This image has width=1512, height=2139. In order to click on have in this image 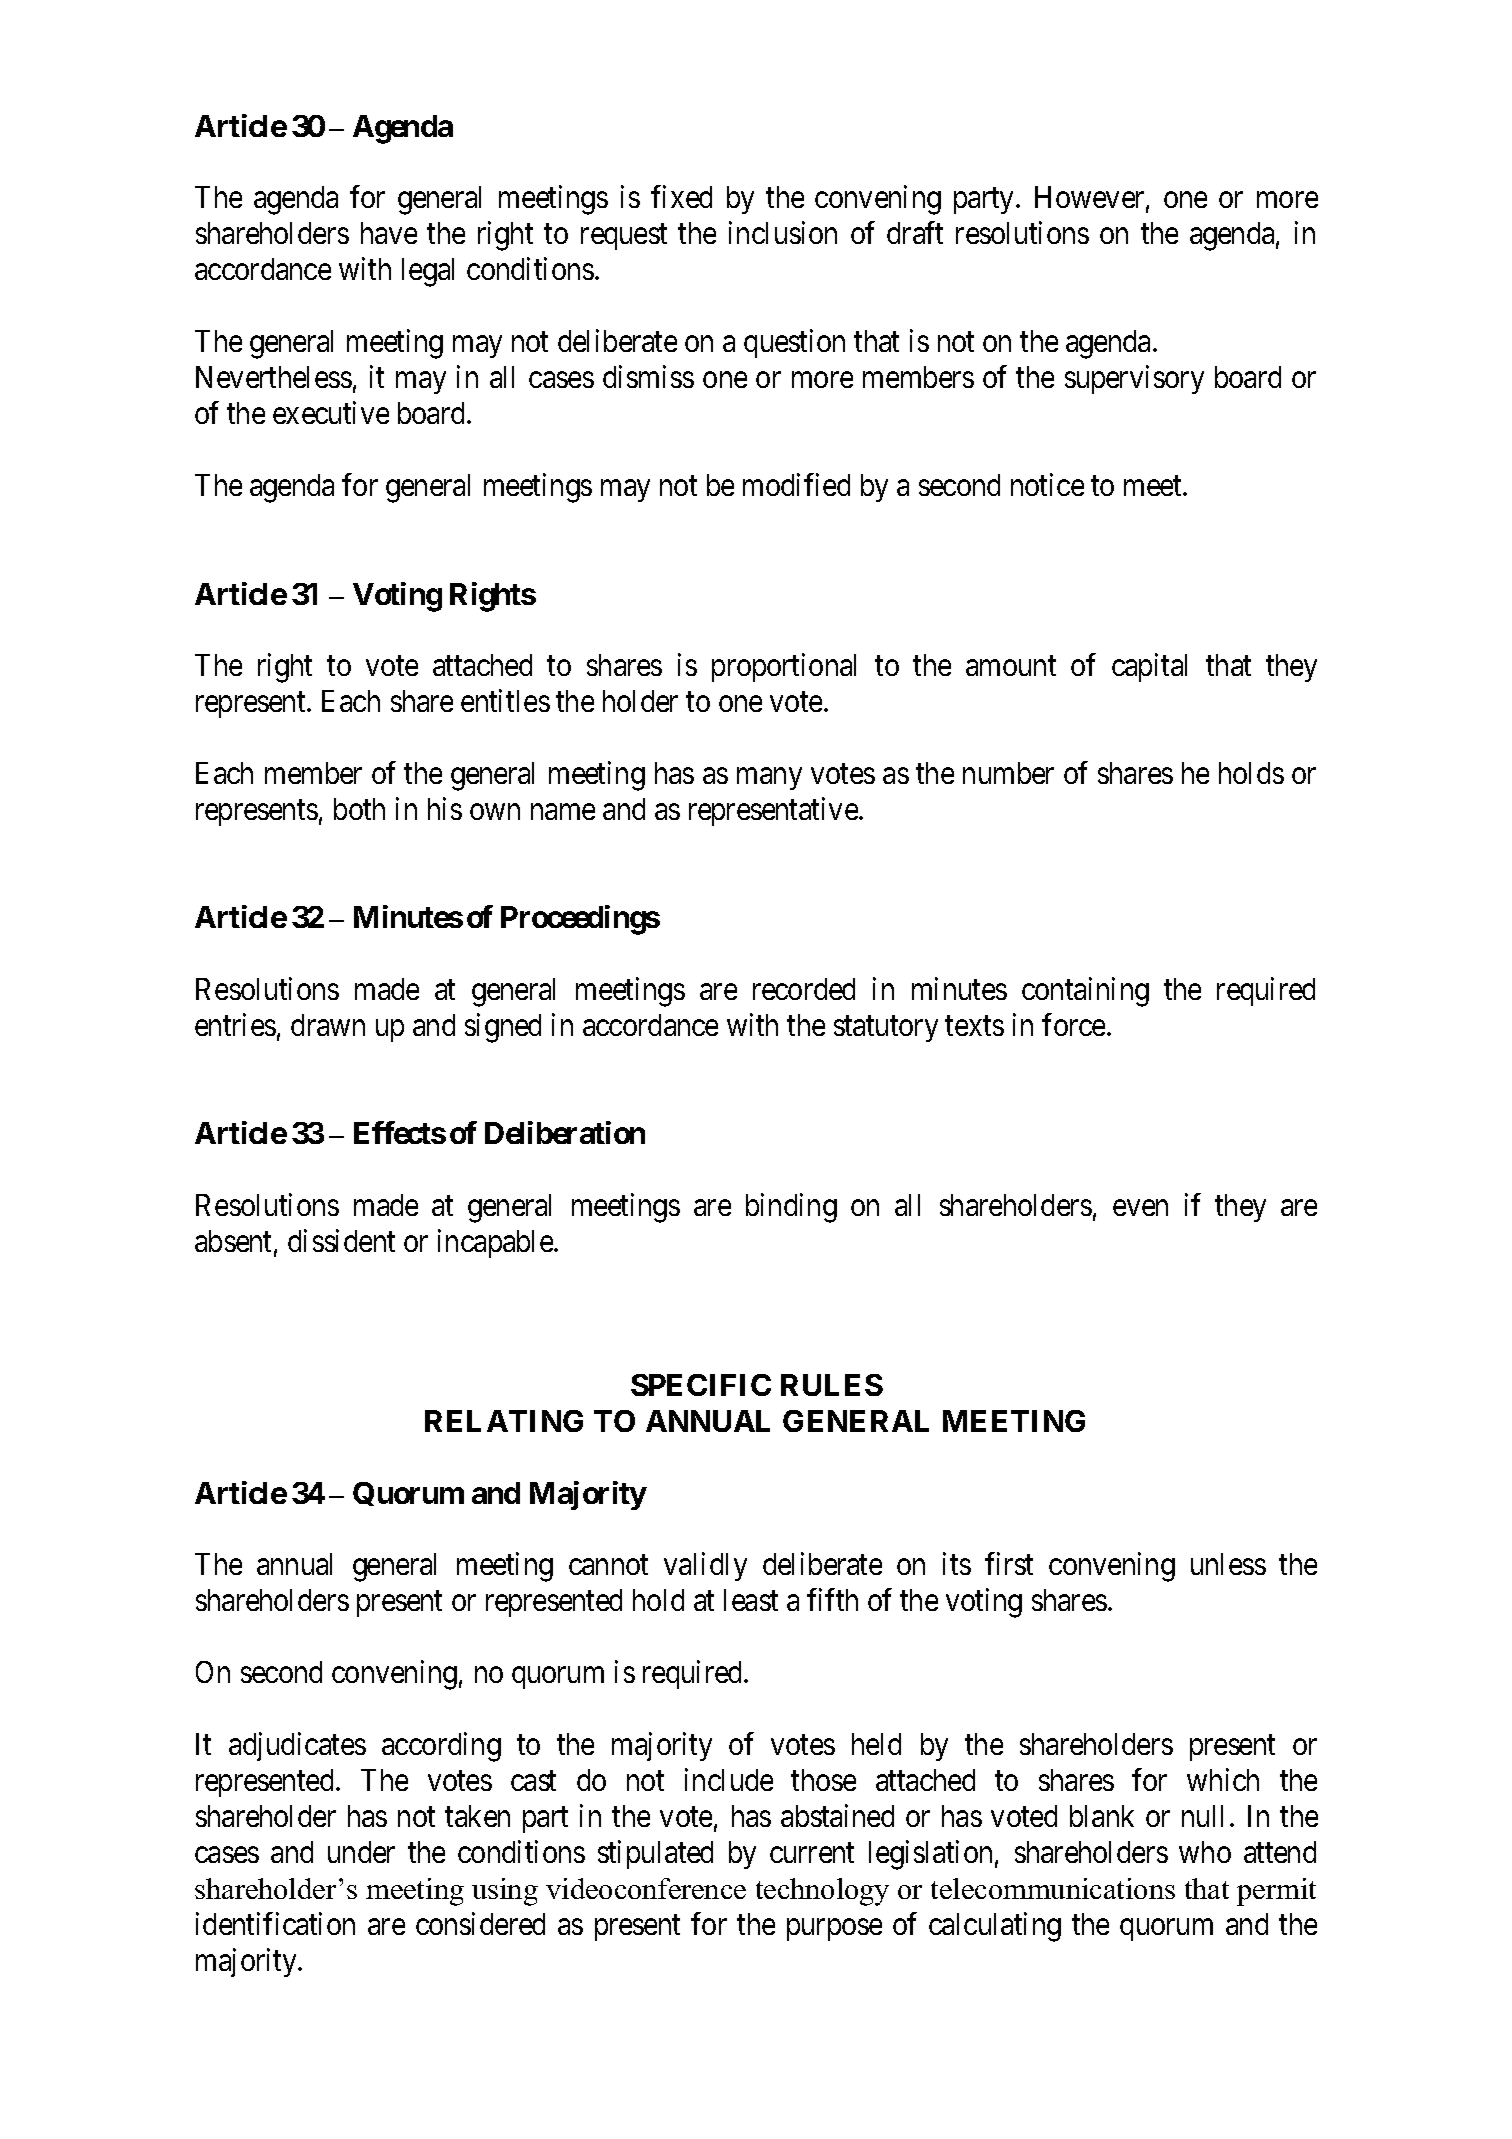, I will do `click(389, 233)`.
